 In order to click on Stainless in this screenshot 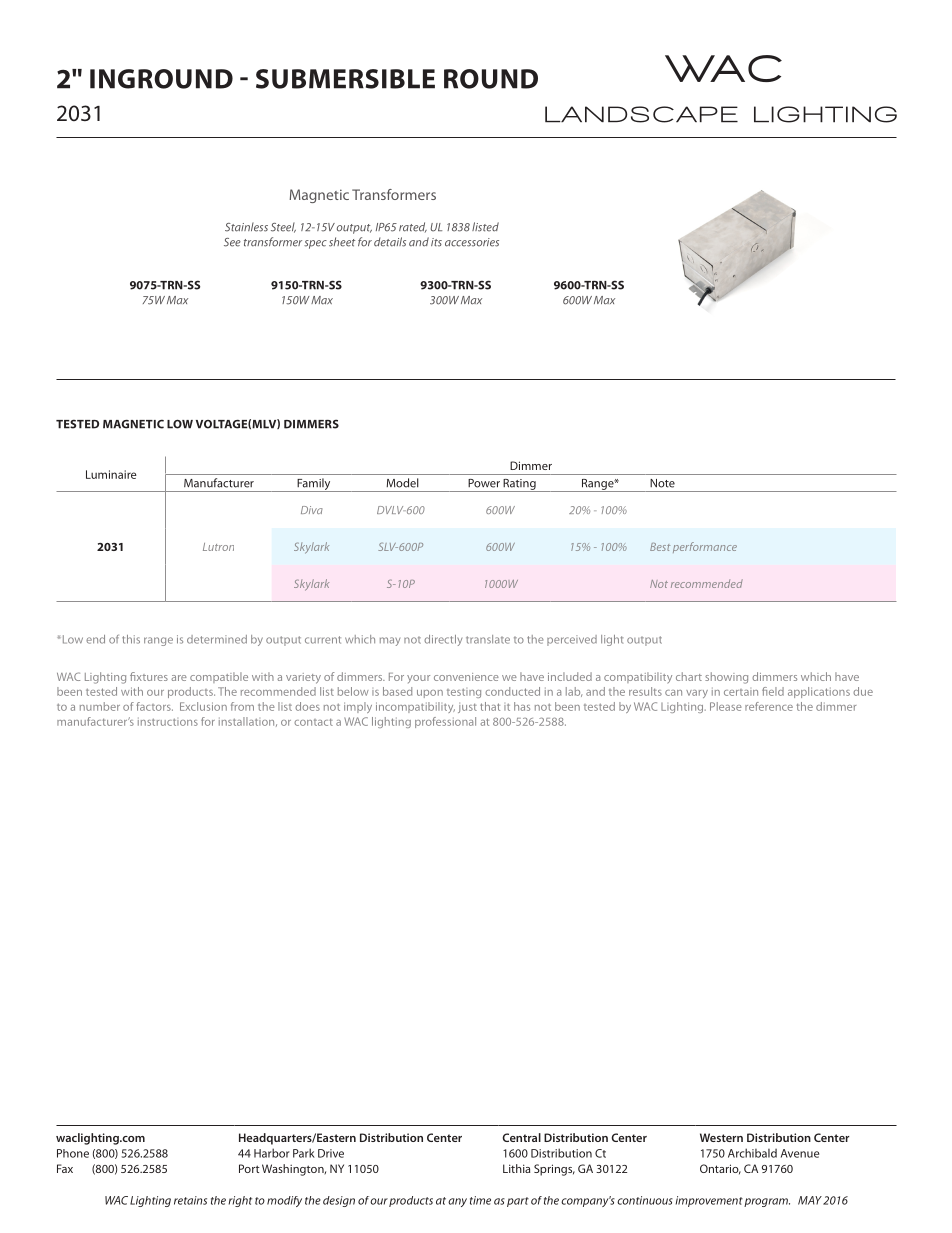, I will do `click(246, 227)`.
